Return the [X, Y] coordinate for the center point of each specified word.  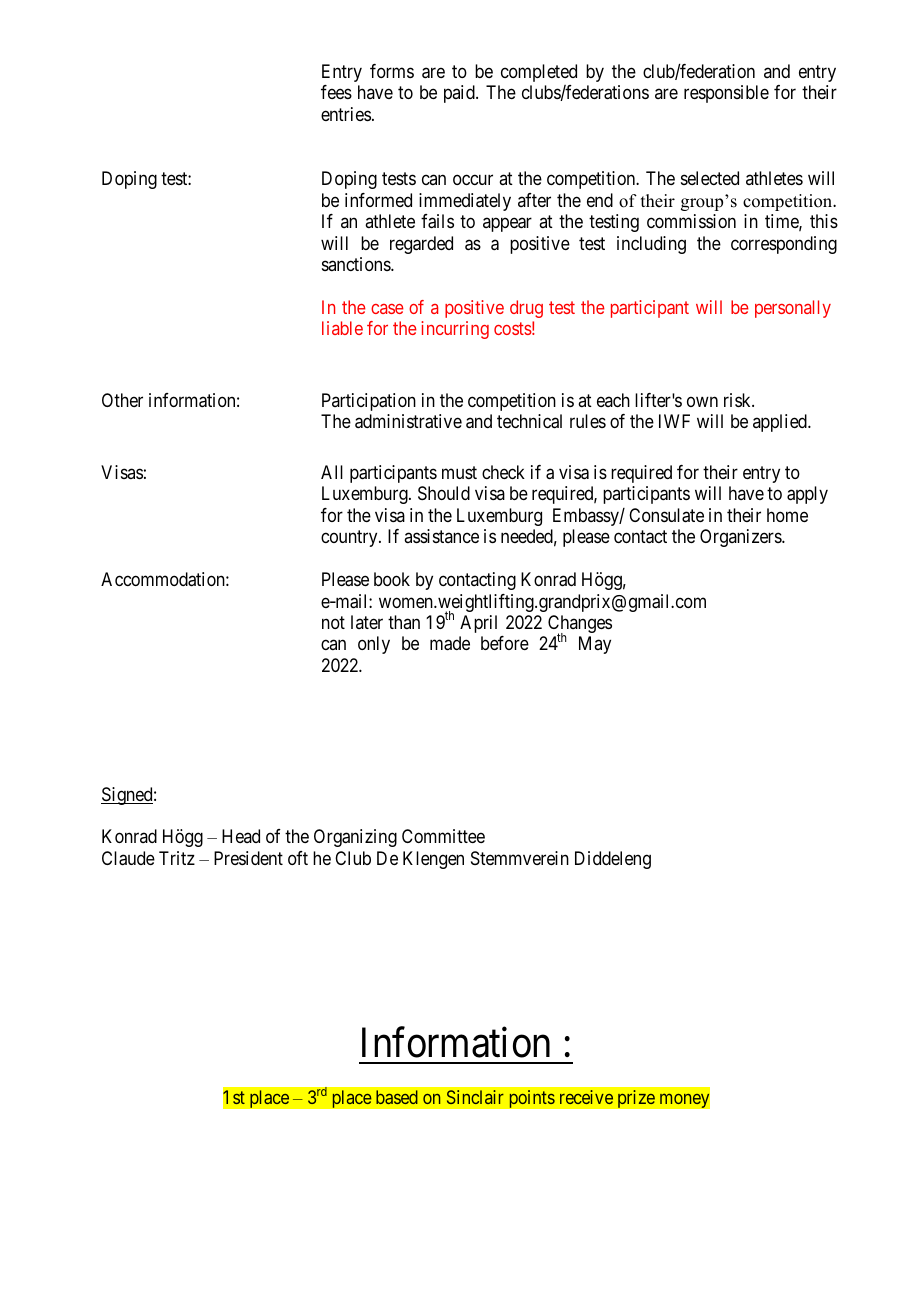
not [333, 622]
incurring [455, 330]
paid [460, 94]
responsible [726, 94]
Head [241, 836]
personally [793, 309]
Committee [443, 836]
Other [122, 400]
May [595, 645]
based [397, 1097]
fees [336, 92]
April [478, 624]
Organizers [741, 538]
